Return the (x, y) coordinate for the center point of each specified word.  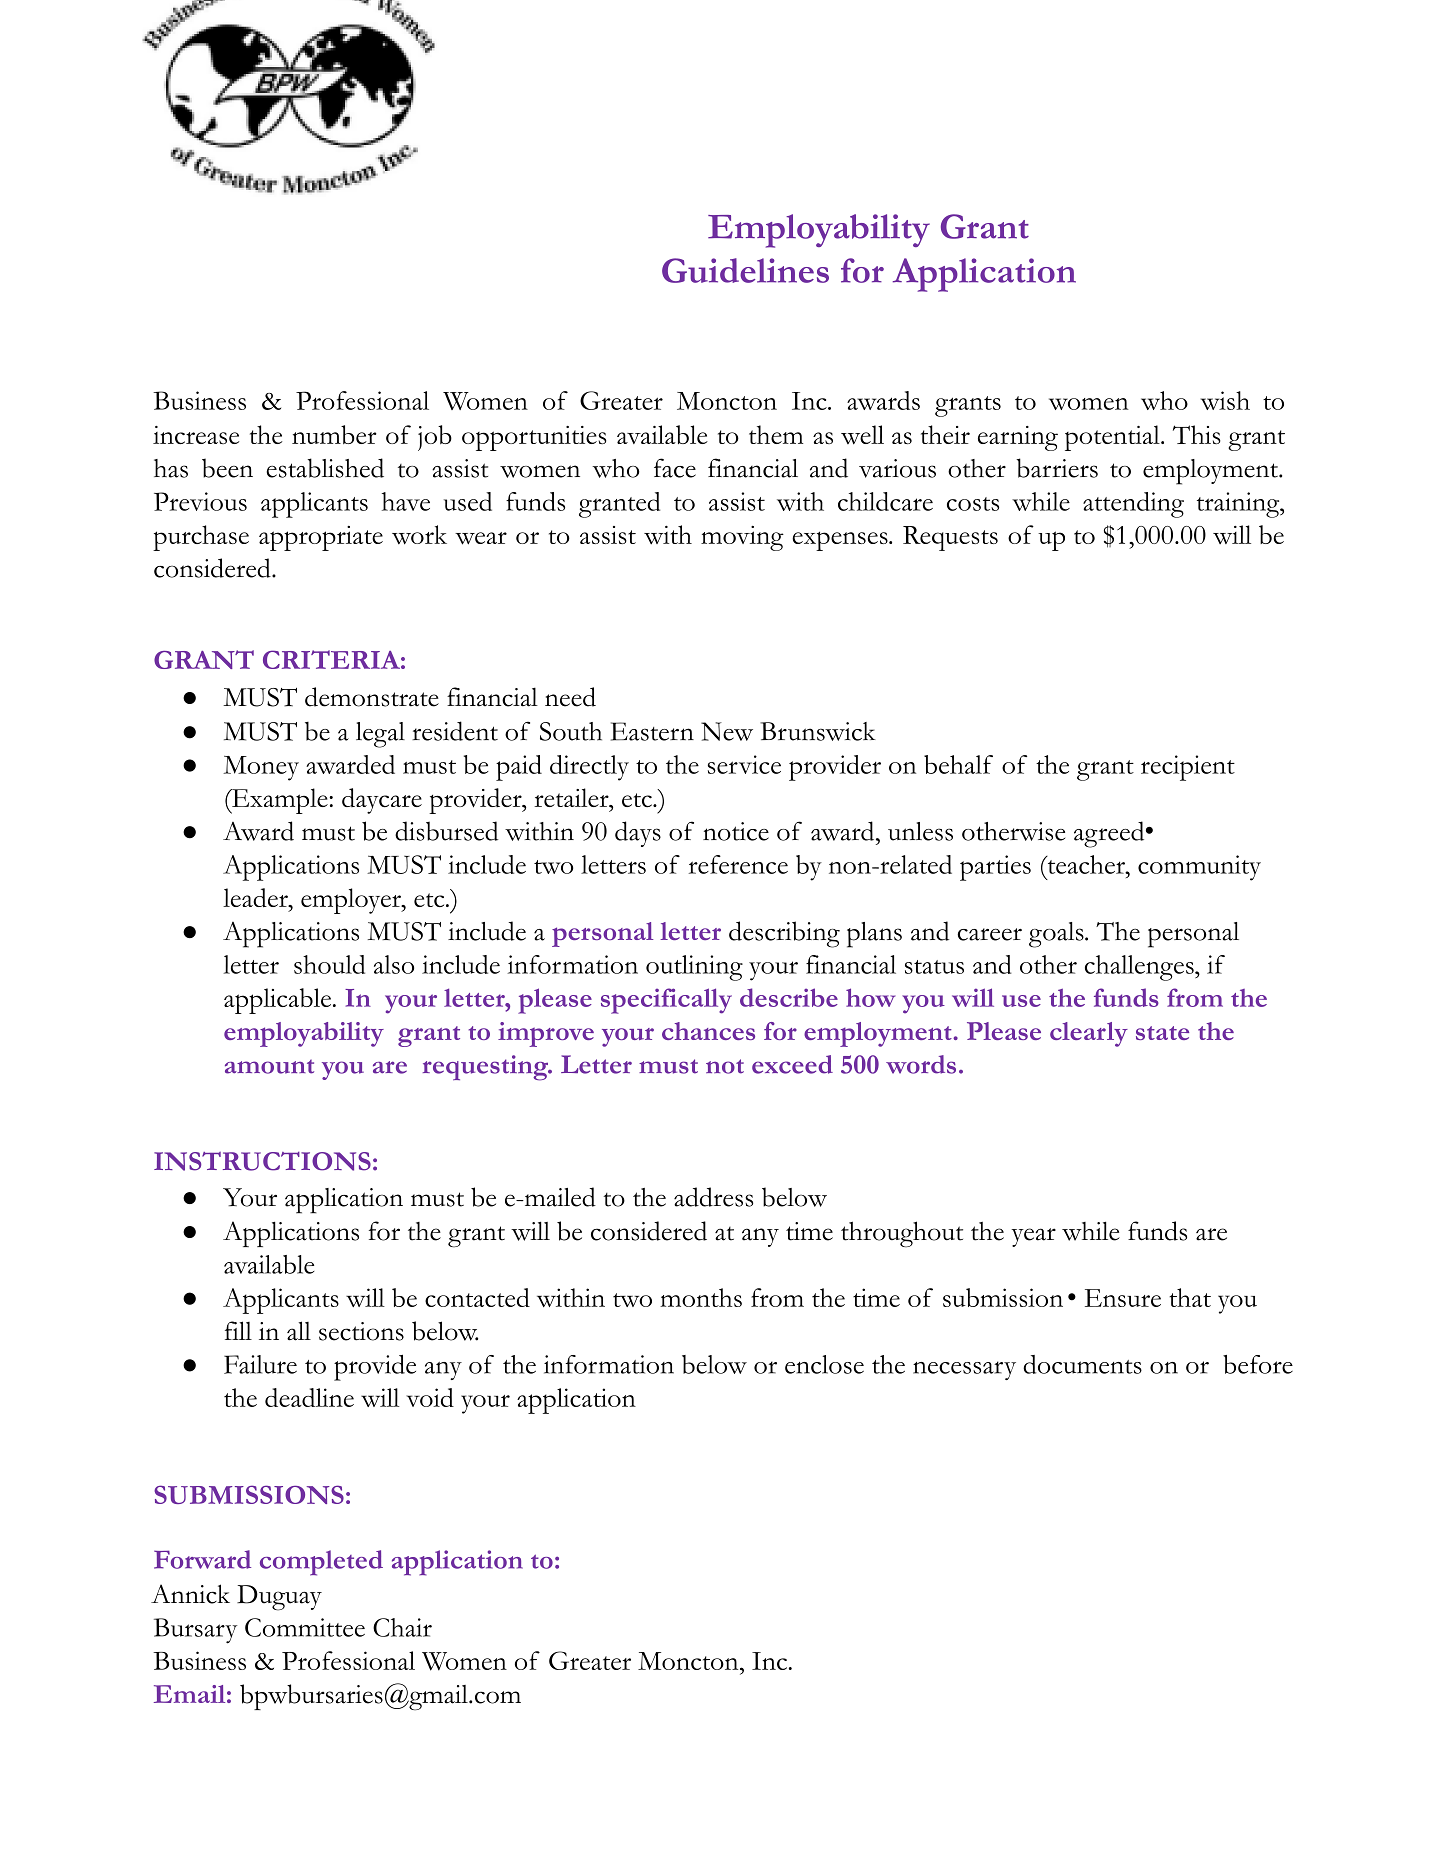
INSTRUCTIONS (262, 1161)
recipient (1188, 768)
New (727, 731)
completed (321, 1563)
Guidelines (745, 270)
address (713, 1197)
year (1033, 1237)
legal (380, 735)
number (334, 434)
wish (1225, 400)
